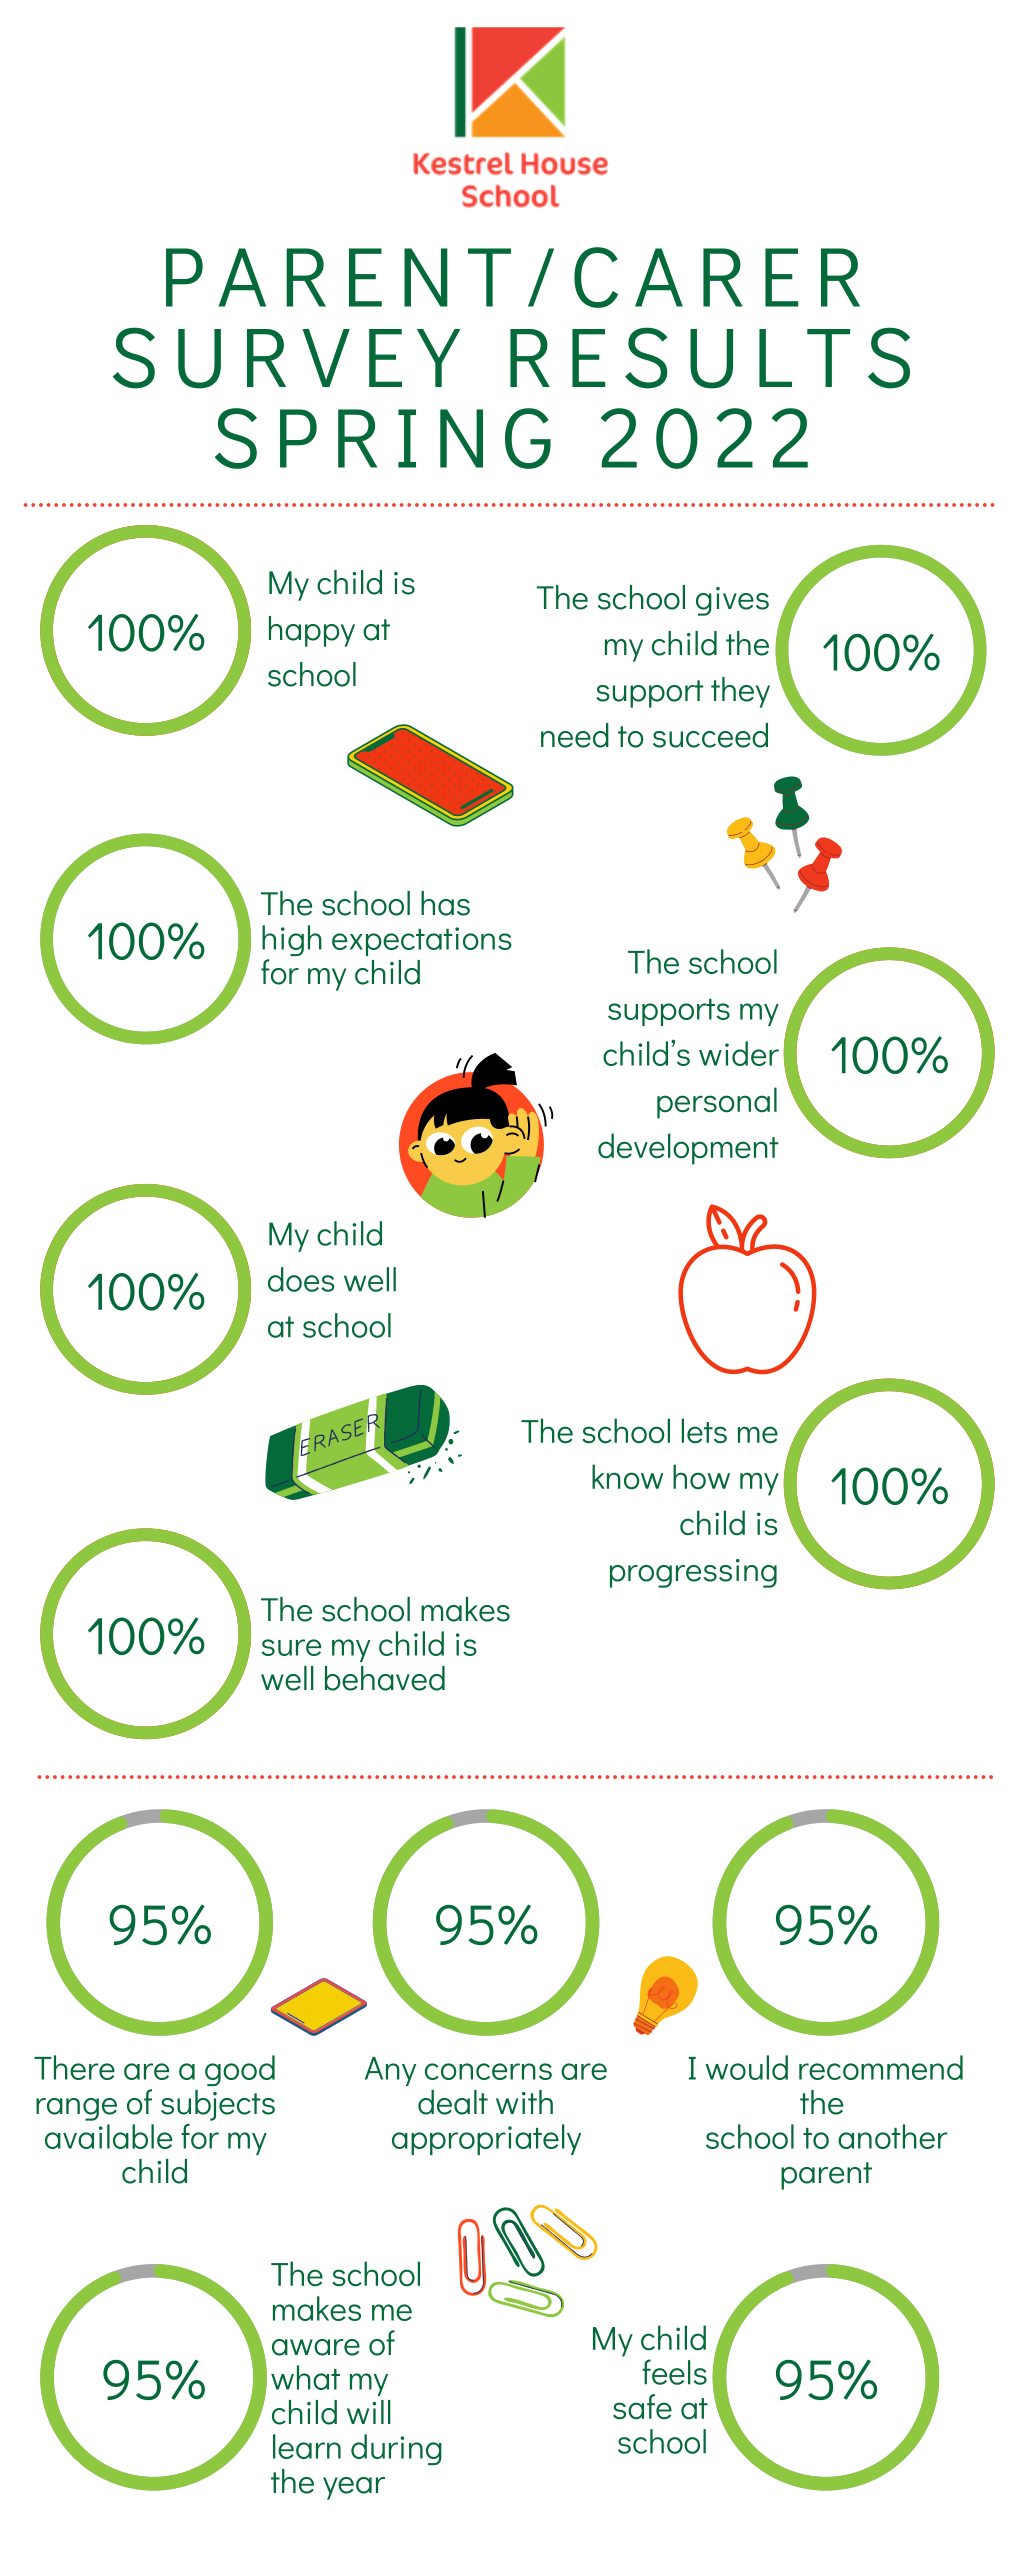 This image has height=2557, width=1023. I want to click on happy, so click(312, 631).
